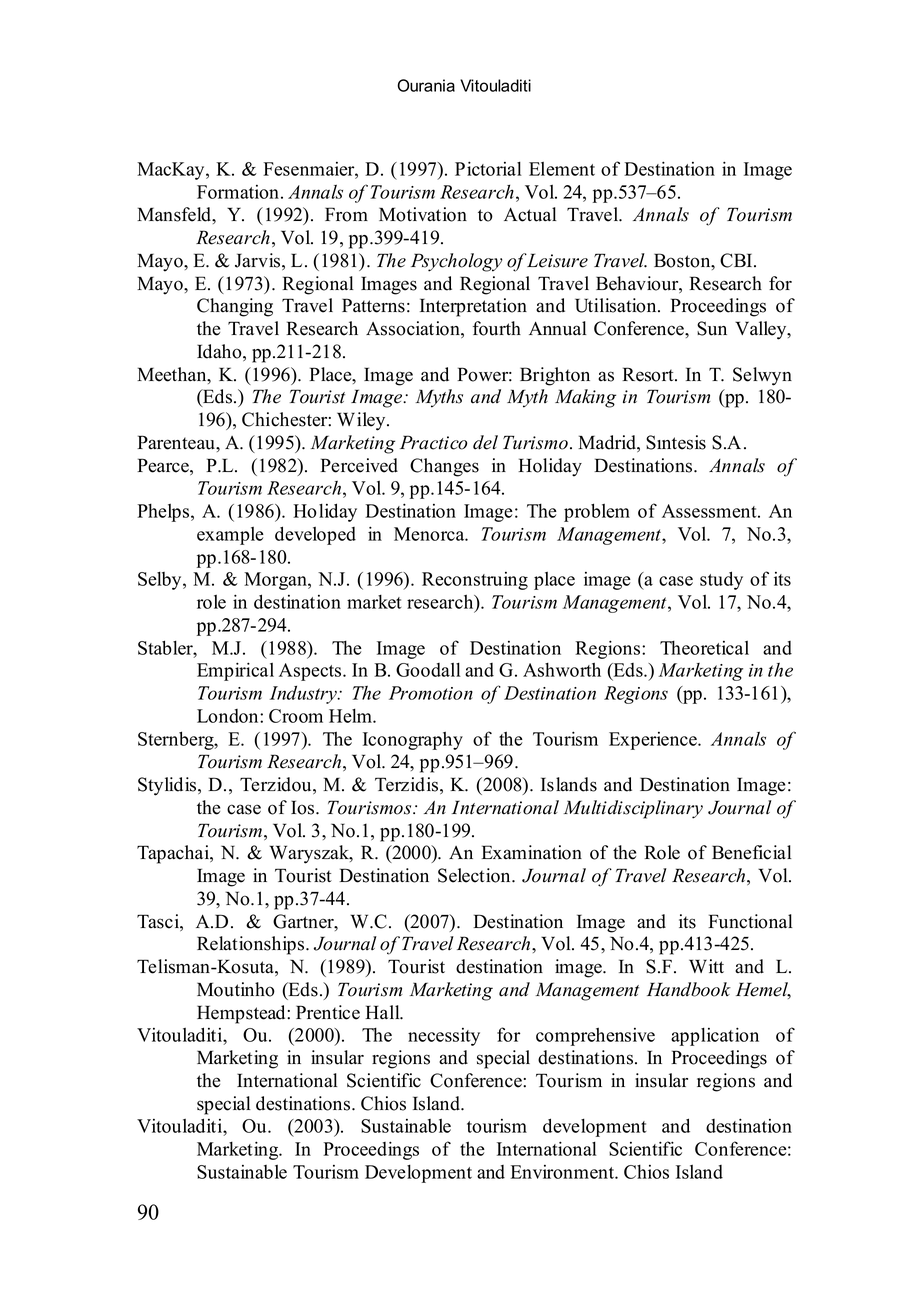 This document has height=1311, width=924. What do you see at coordinates (235, 307) in the document?
I see `Changing` at bounding box center [235, 307].
